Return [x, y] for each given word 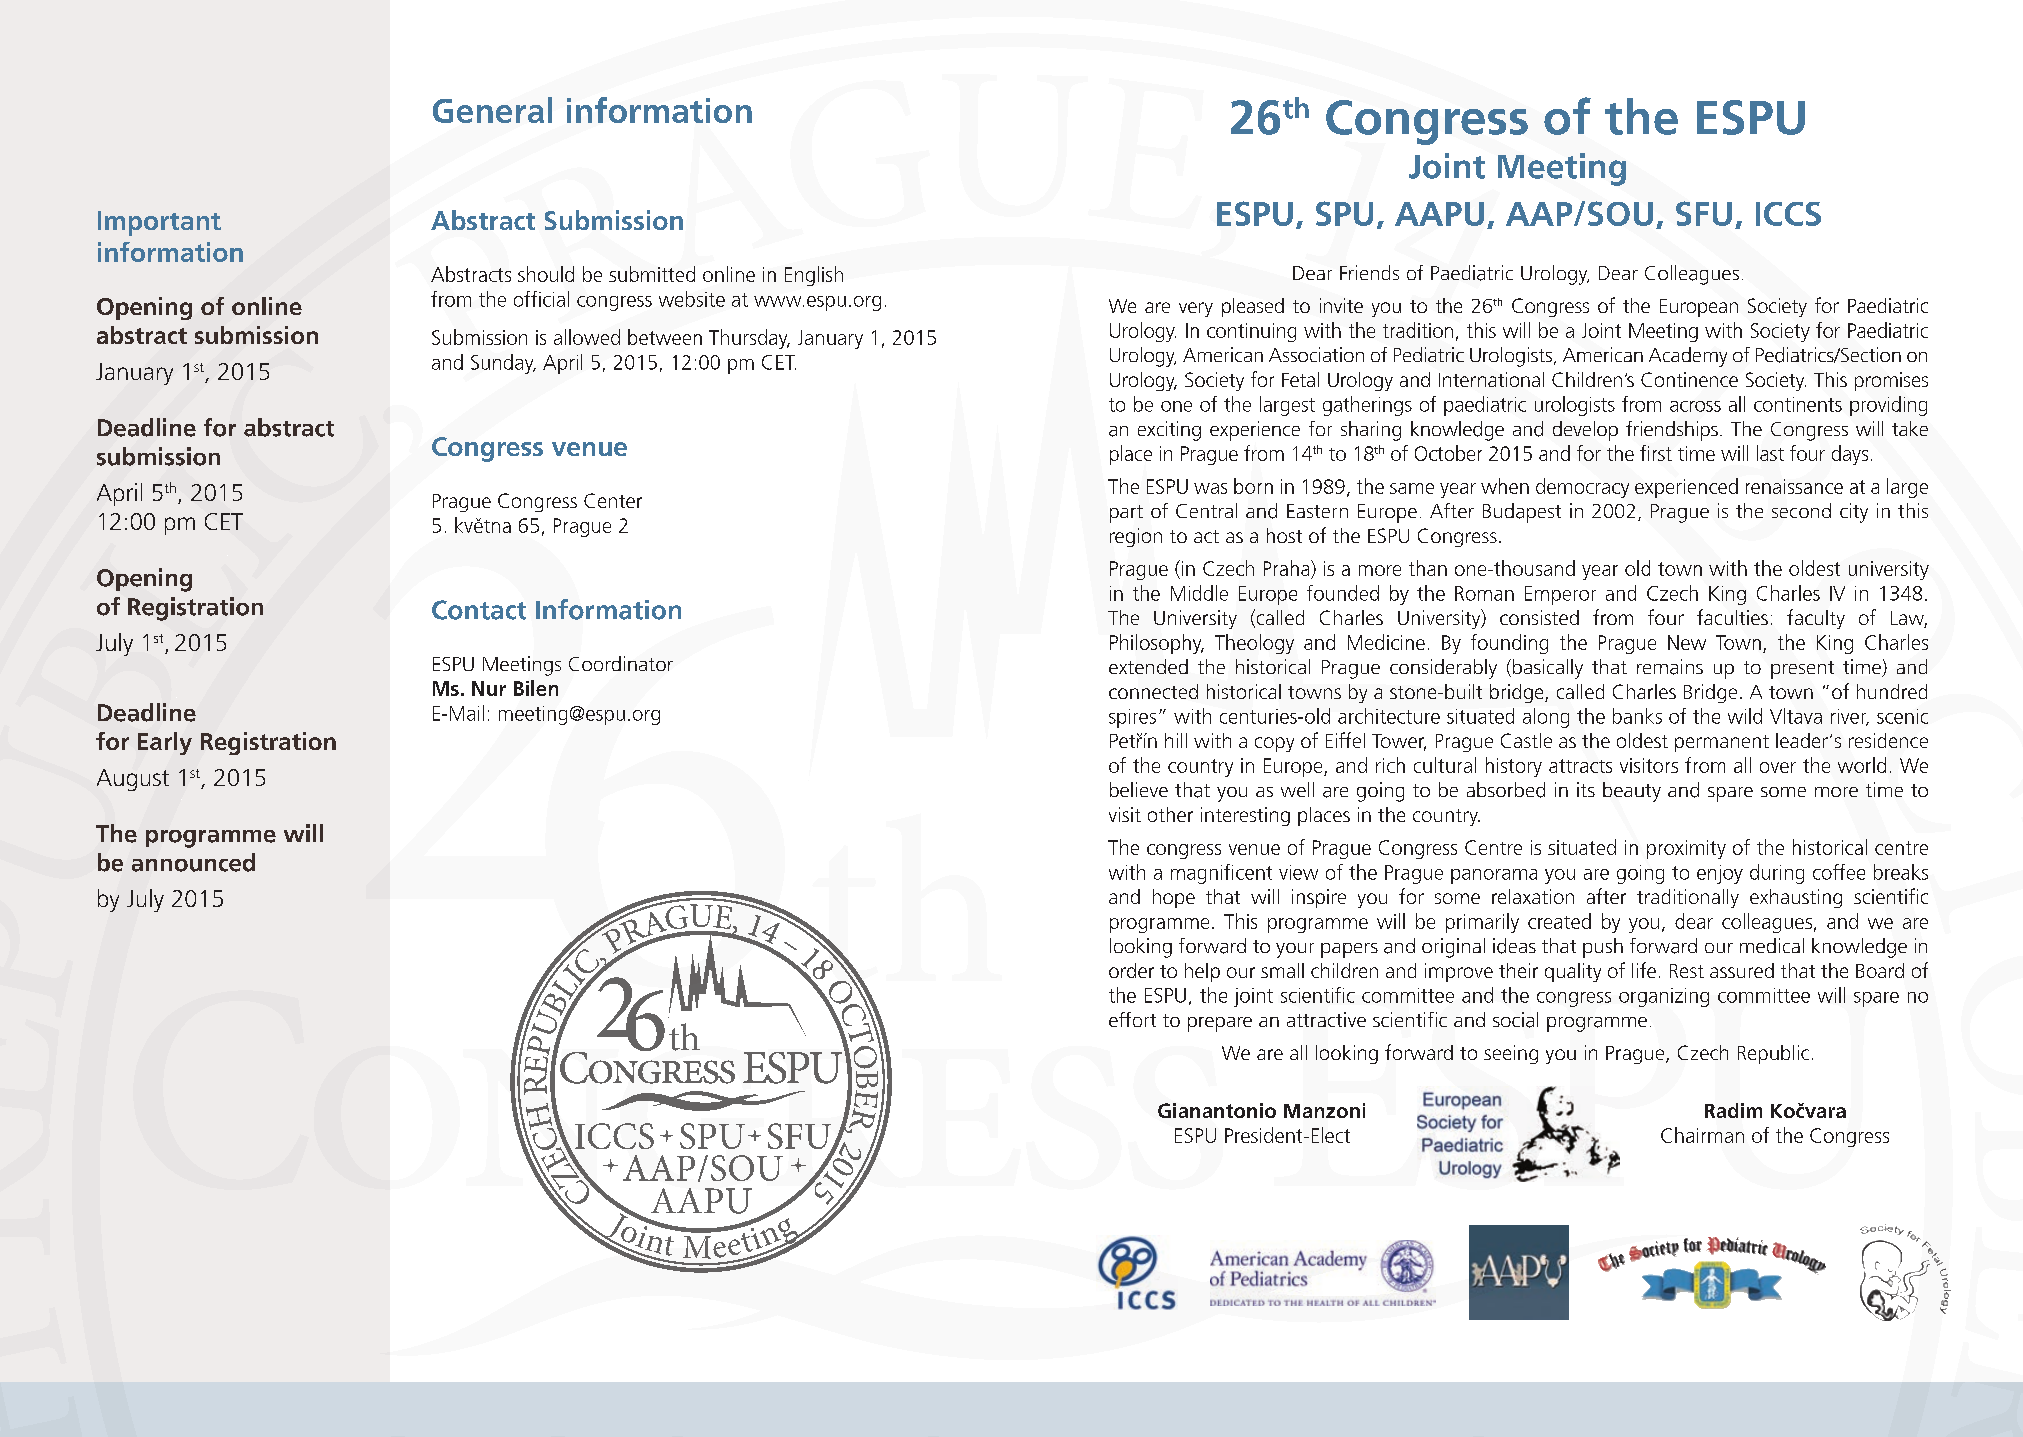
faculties [1732, 617]
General [492, 110]
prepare [1220, 1024]
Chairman [1702, 1135]
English [814, 276]
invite [1341, 305]
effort [1132, 1019]
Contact [479, 610]
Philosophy [1157, 644]
